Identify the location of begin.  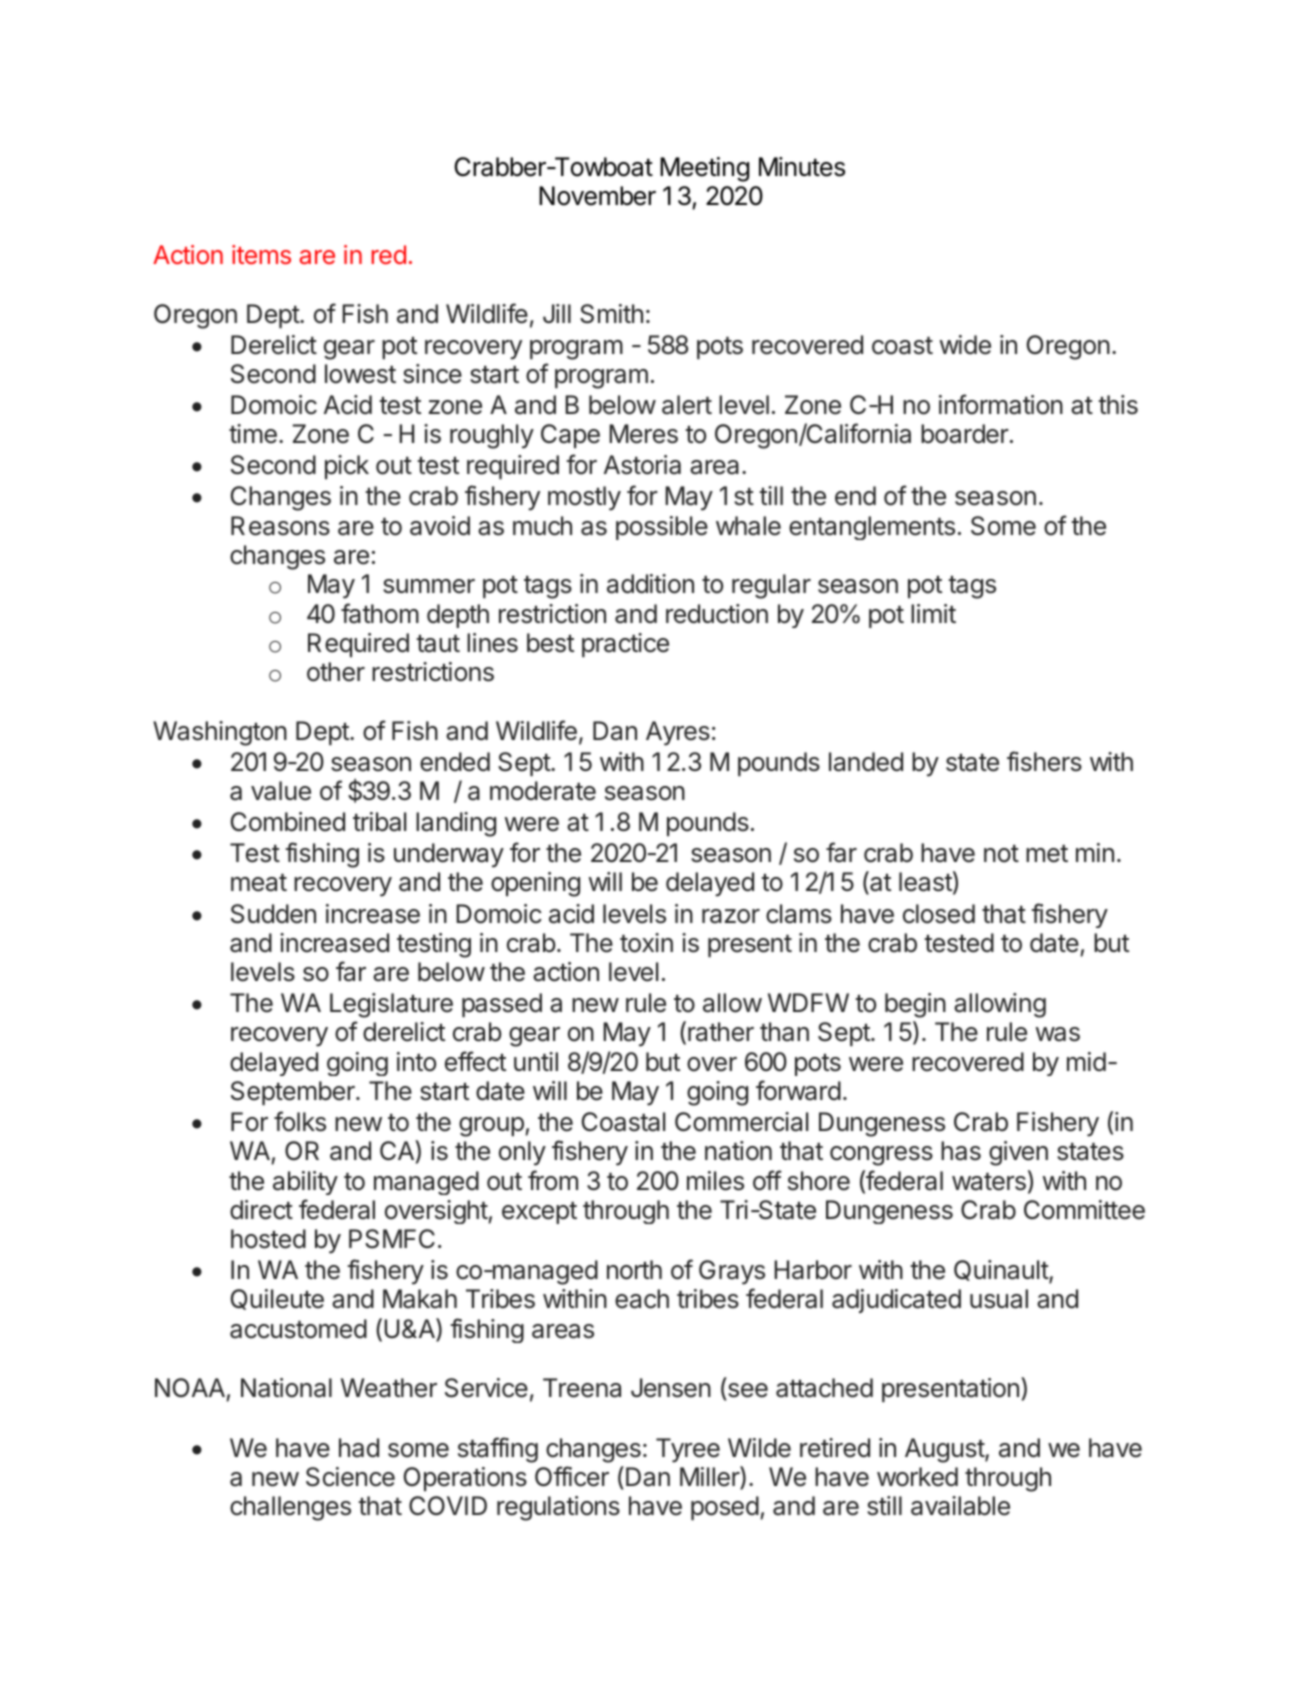
(915, 1005).
